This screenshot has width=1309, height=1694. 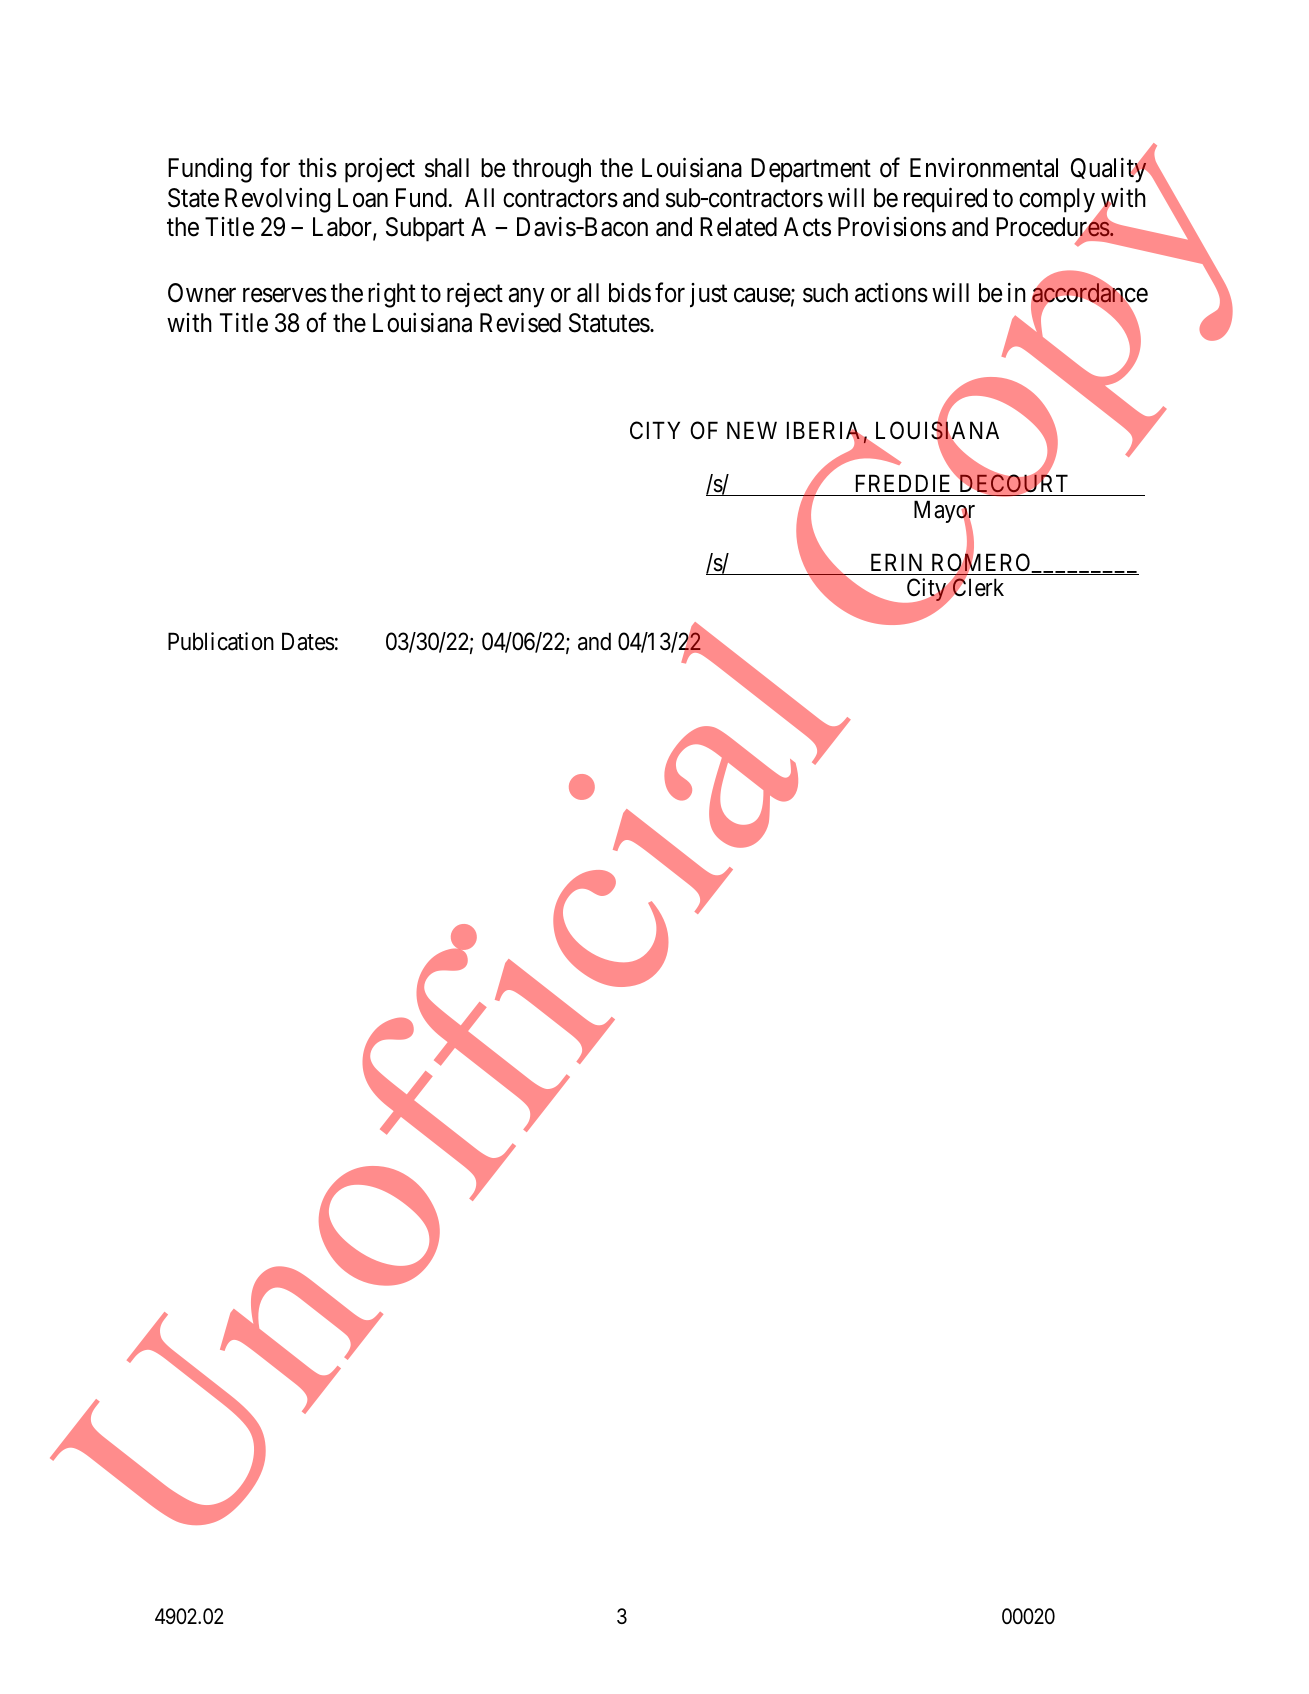 I want to click on Environmental, so click(x=984, y=168).
